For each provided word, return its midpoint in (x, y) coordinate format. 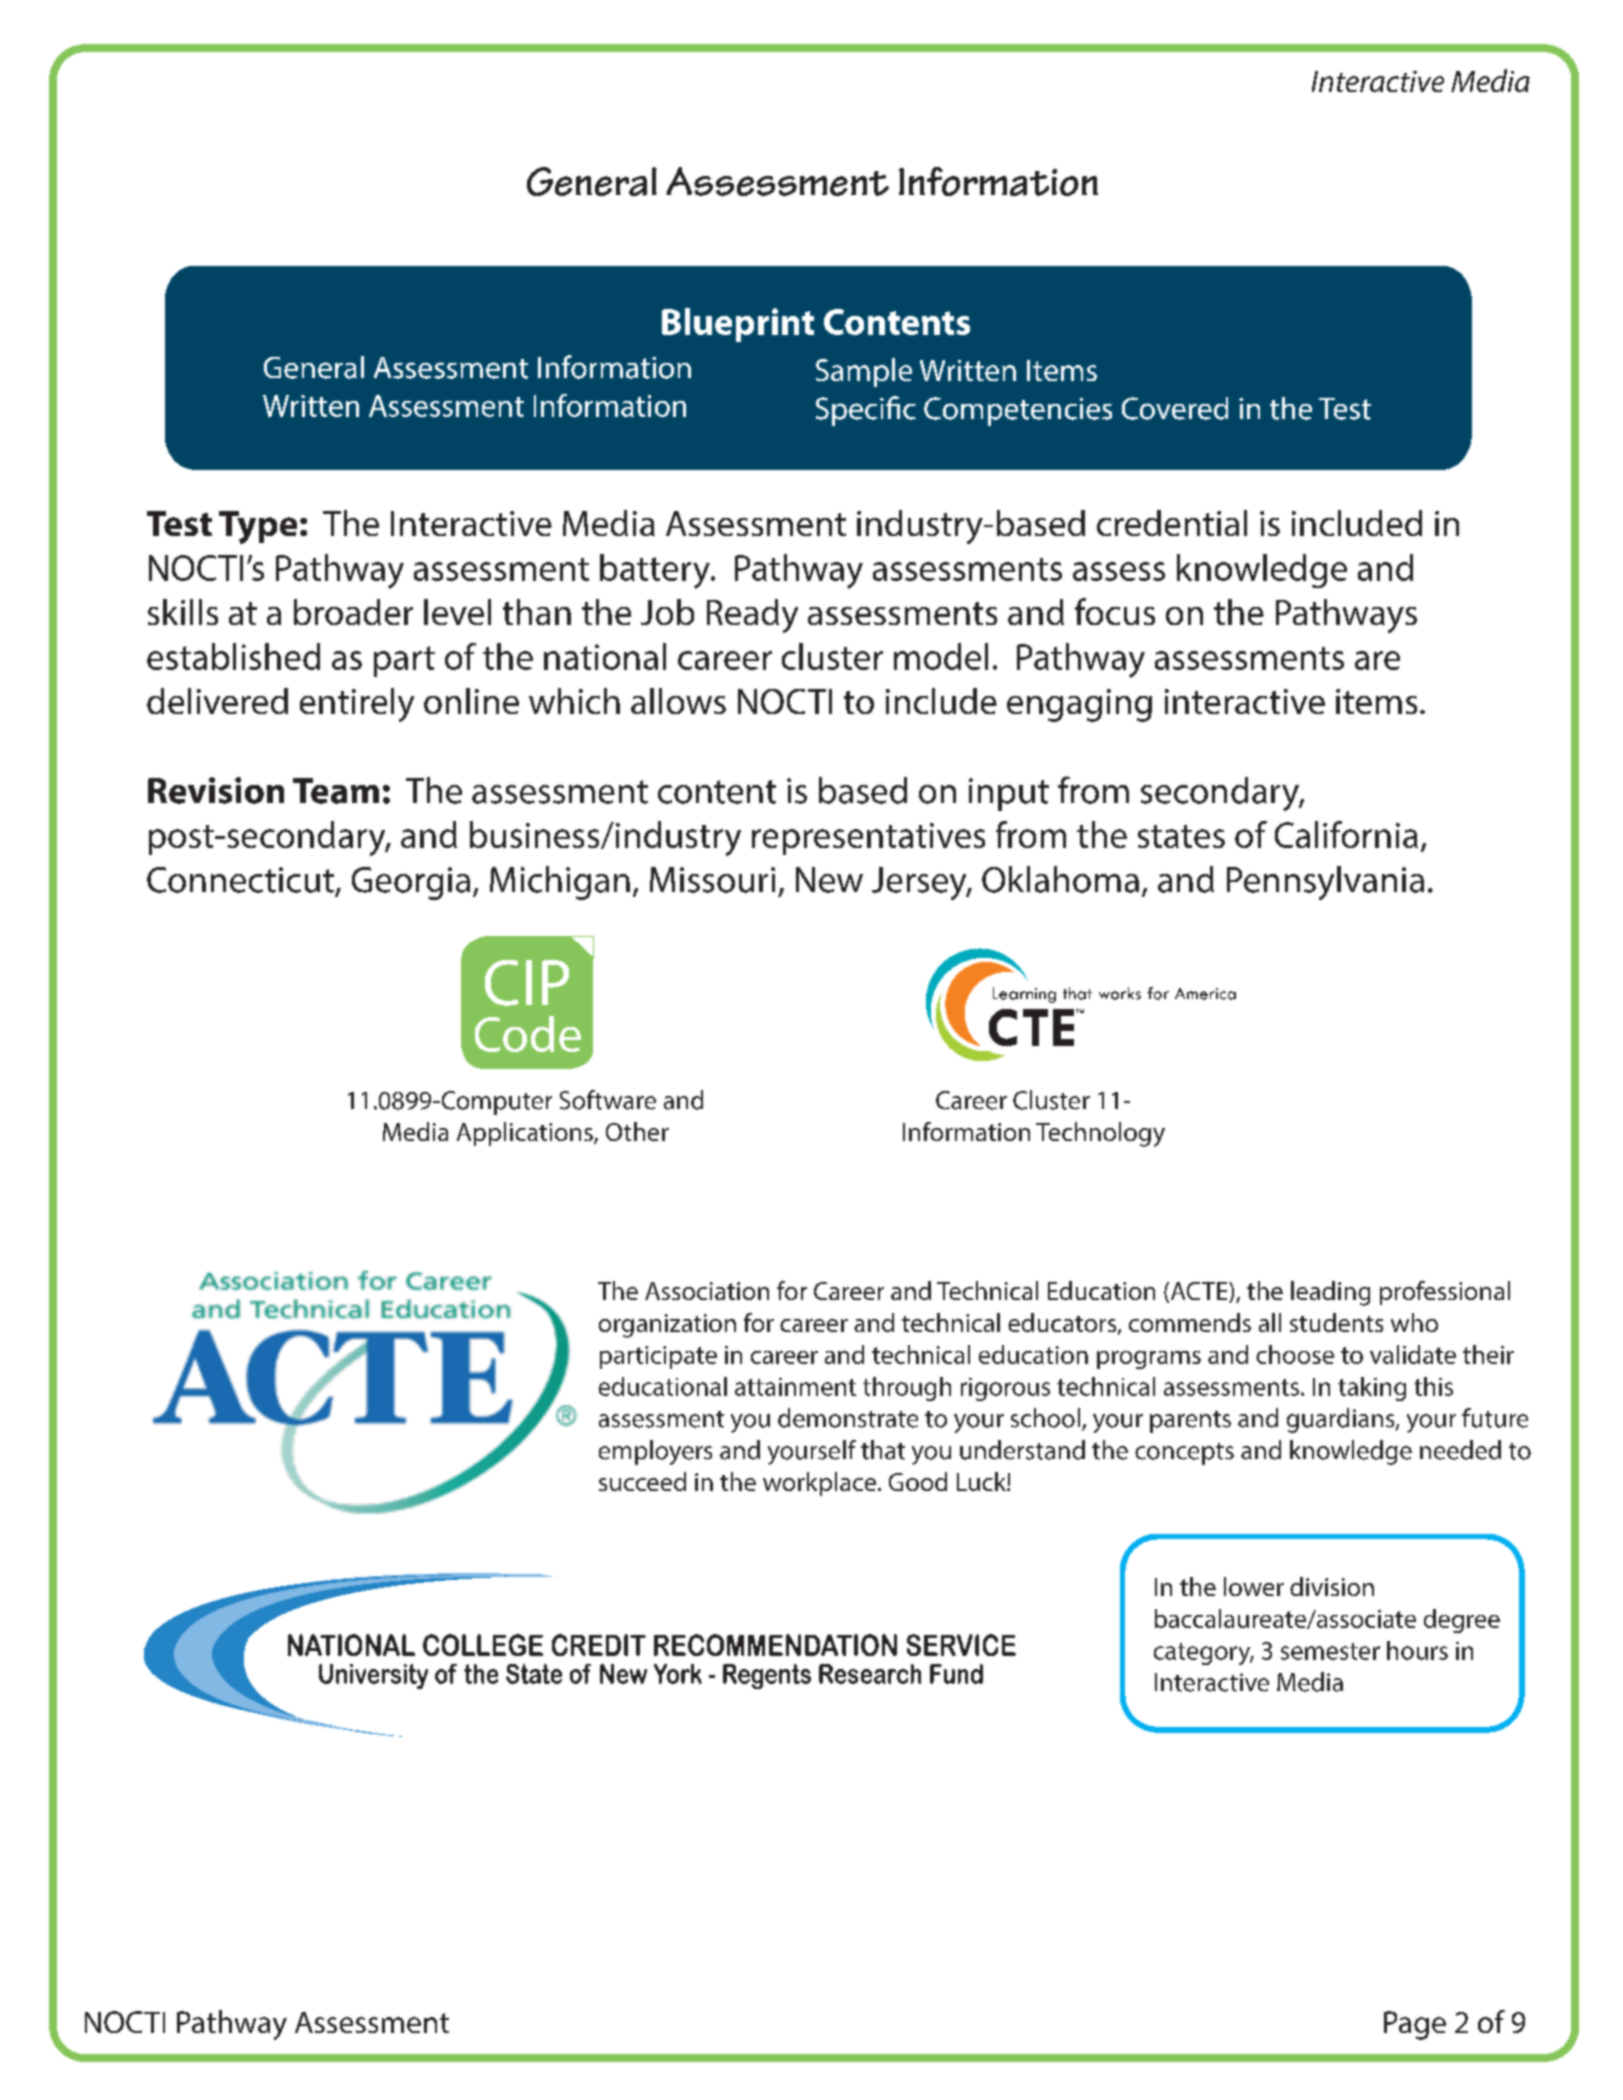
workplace (821, 1484)
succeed (642, 1481)
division (1332, 1586)
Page (1415, 2025)
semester (1330, 1651)
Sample (864, 372)
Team (336, 791)
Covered (1175, 408)
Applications (526, 1134)
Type (258, 527)
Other (637, 1131)
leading (1330, 1293)
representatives (868, 839)
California (1346, 834)
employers (655, 1452)
